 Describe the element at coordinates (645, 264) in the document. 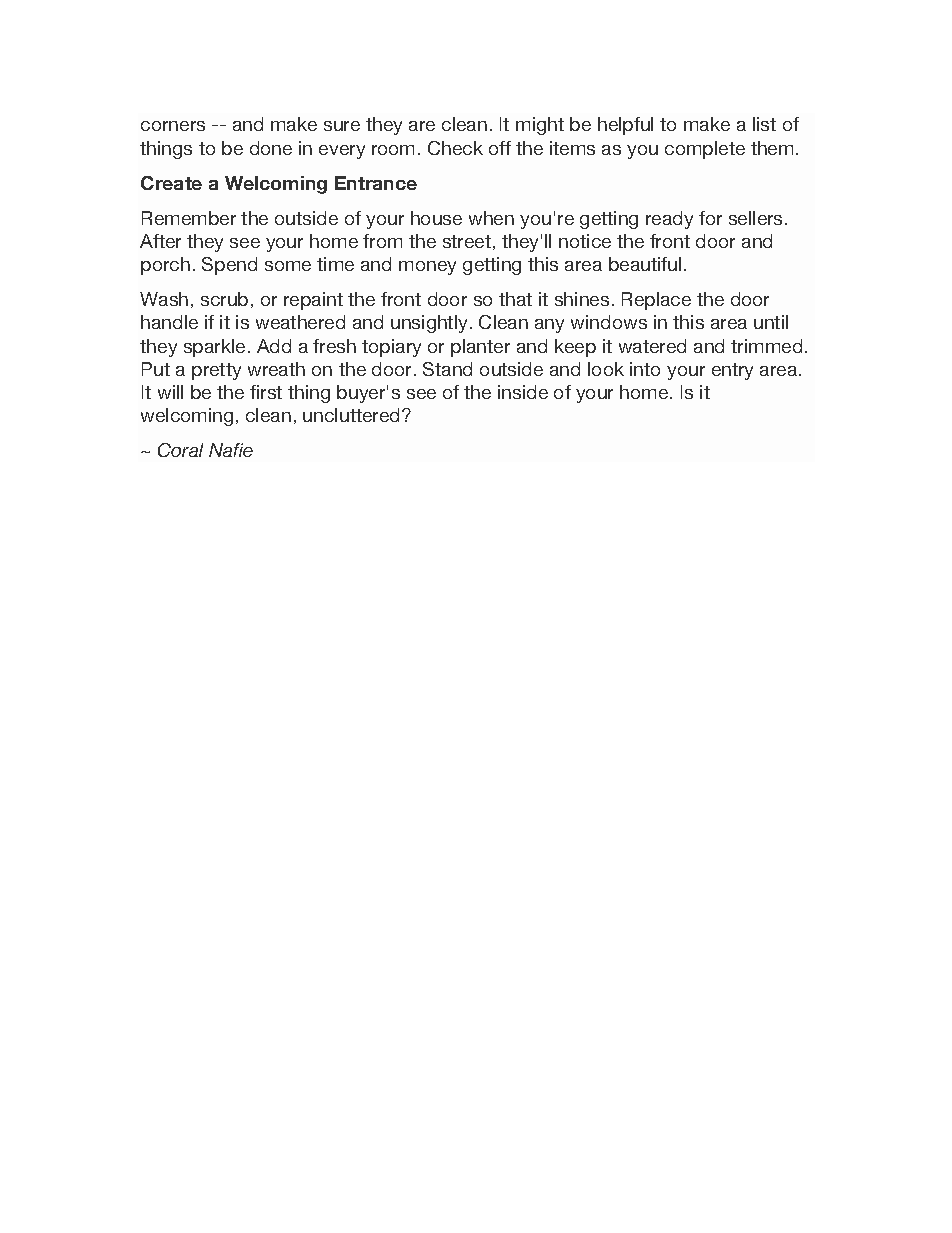

I see `beautiful` at that location.
